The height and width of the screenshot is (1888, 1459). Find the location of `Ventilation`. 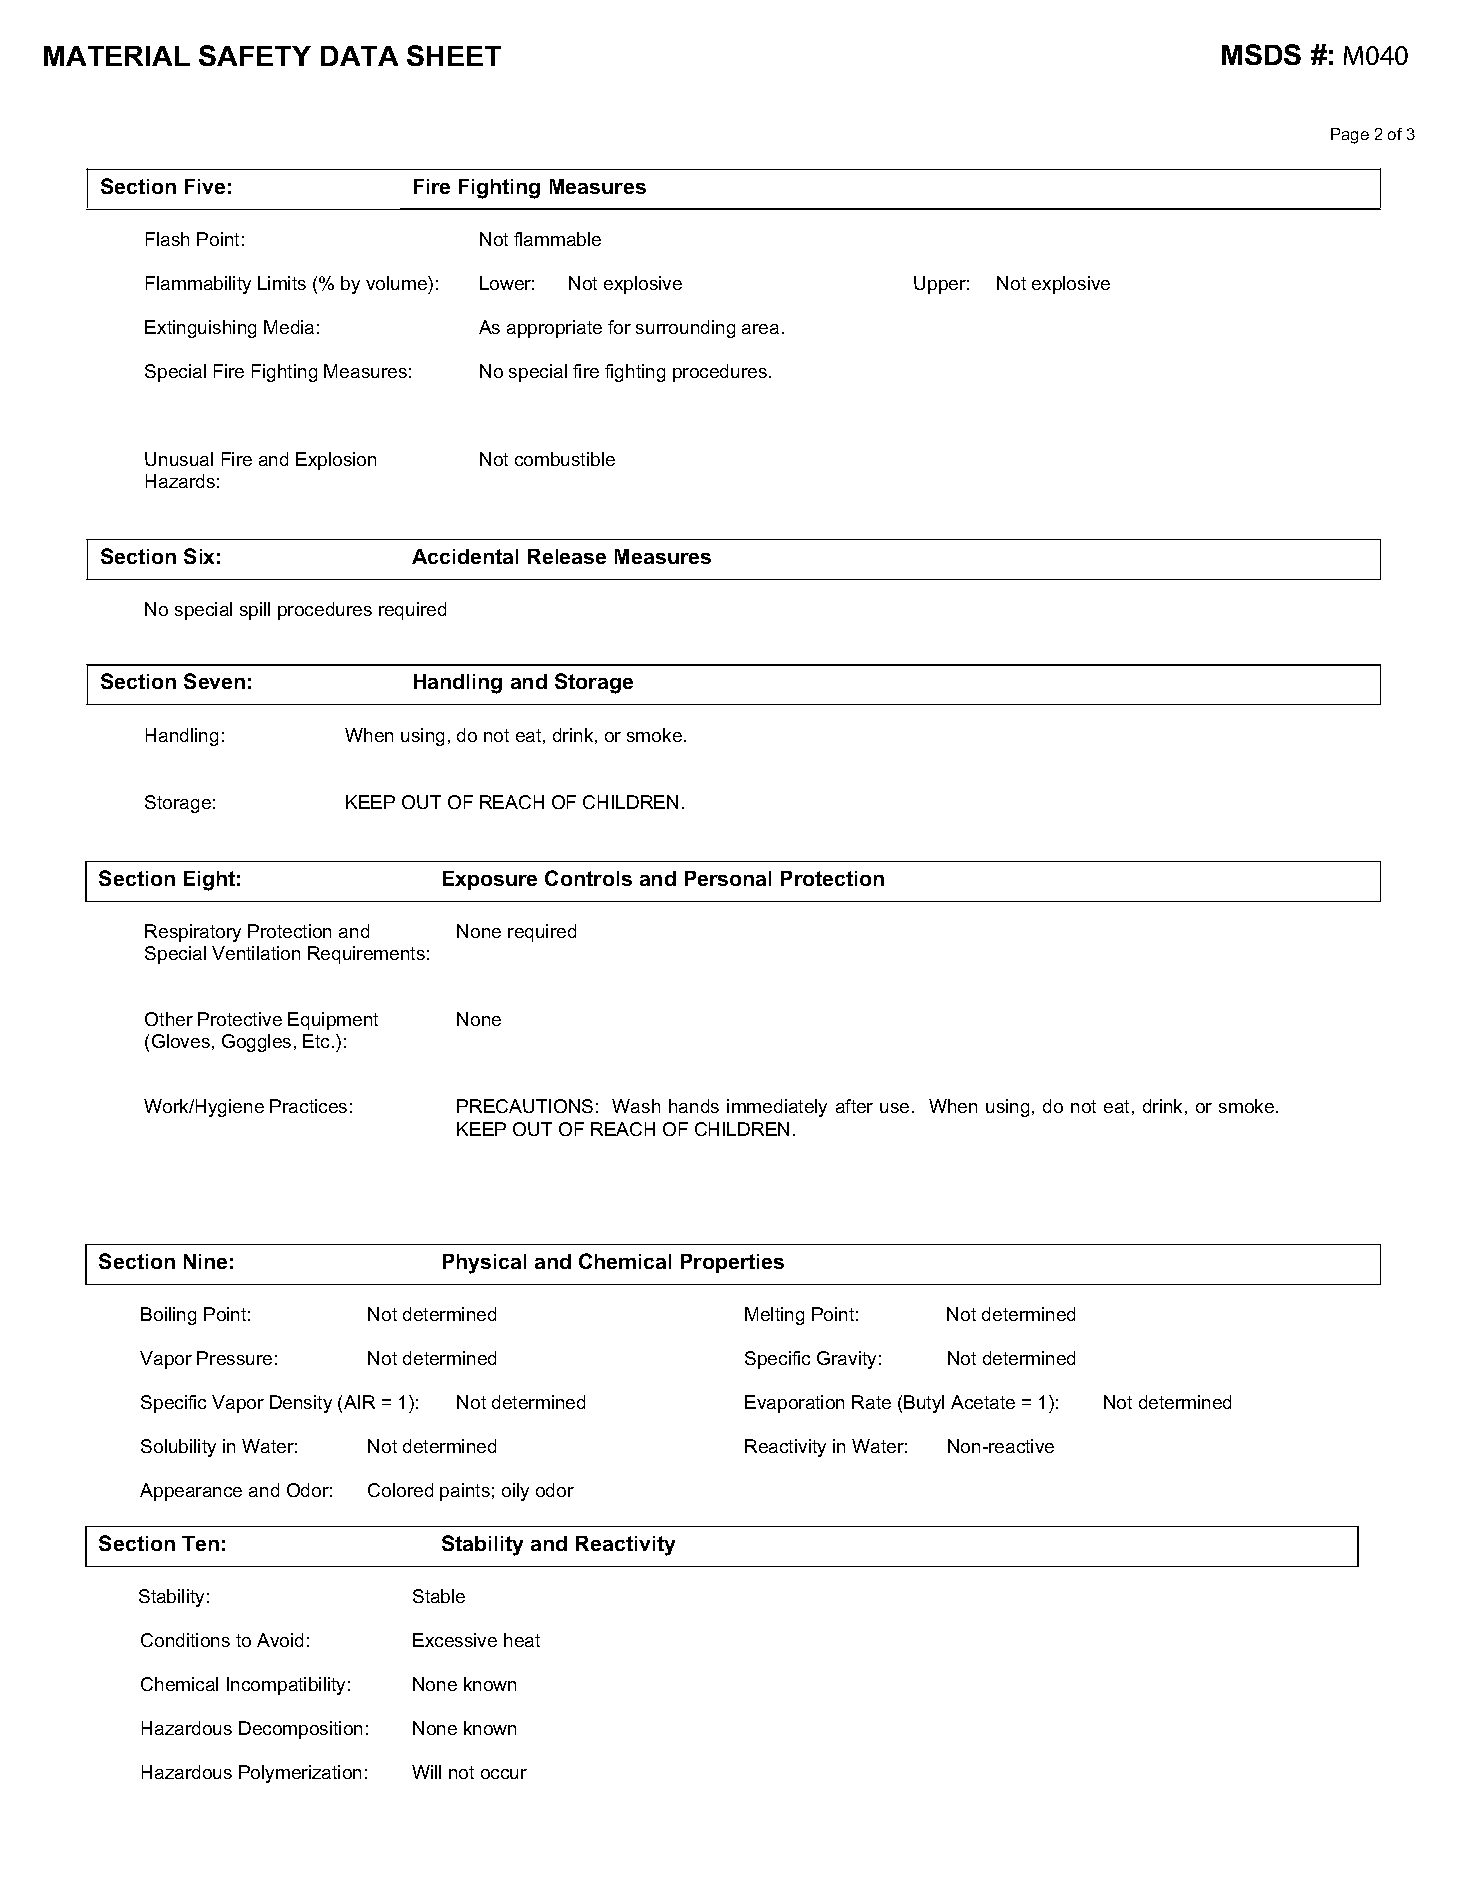

Ventilation is located at coordinates (256, 953).
